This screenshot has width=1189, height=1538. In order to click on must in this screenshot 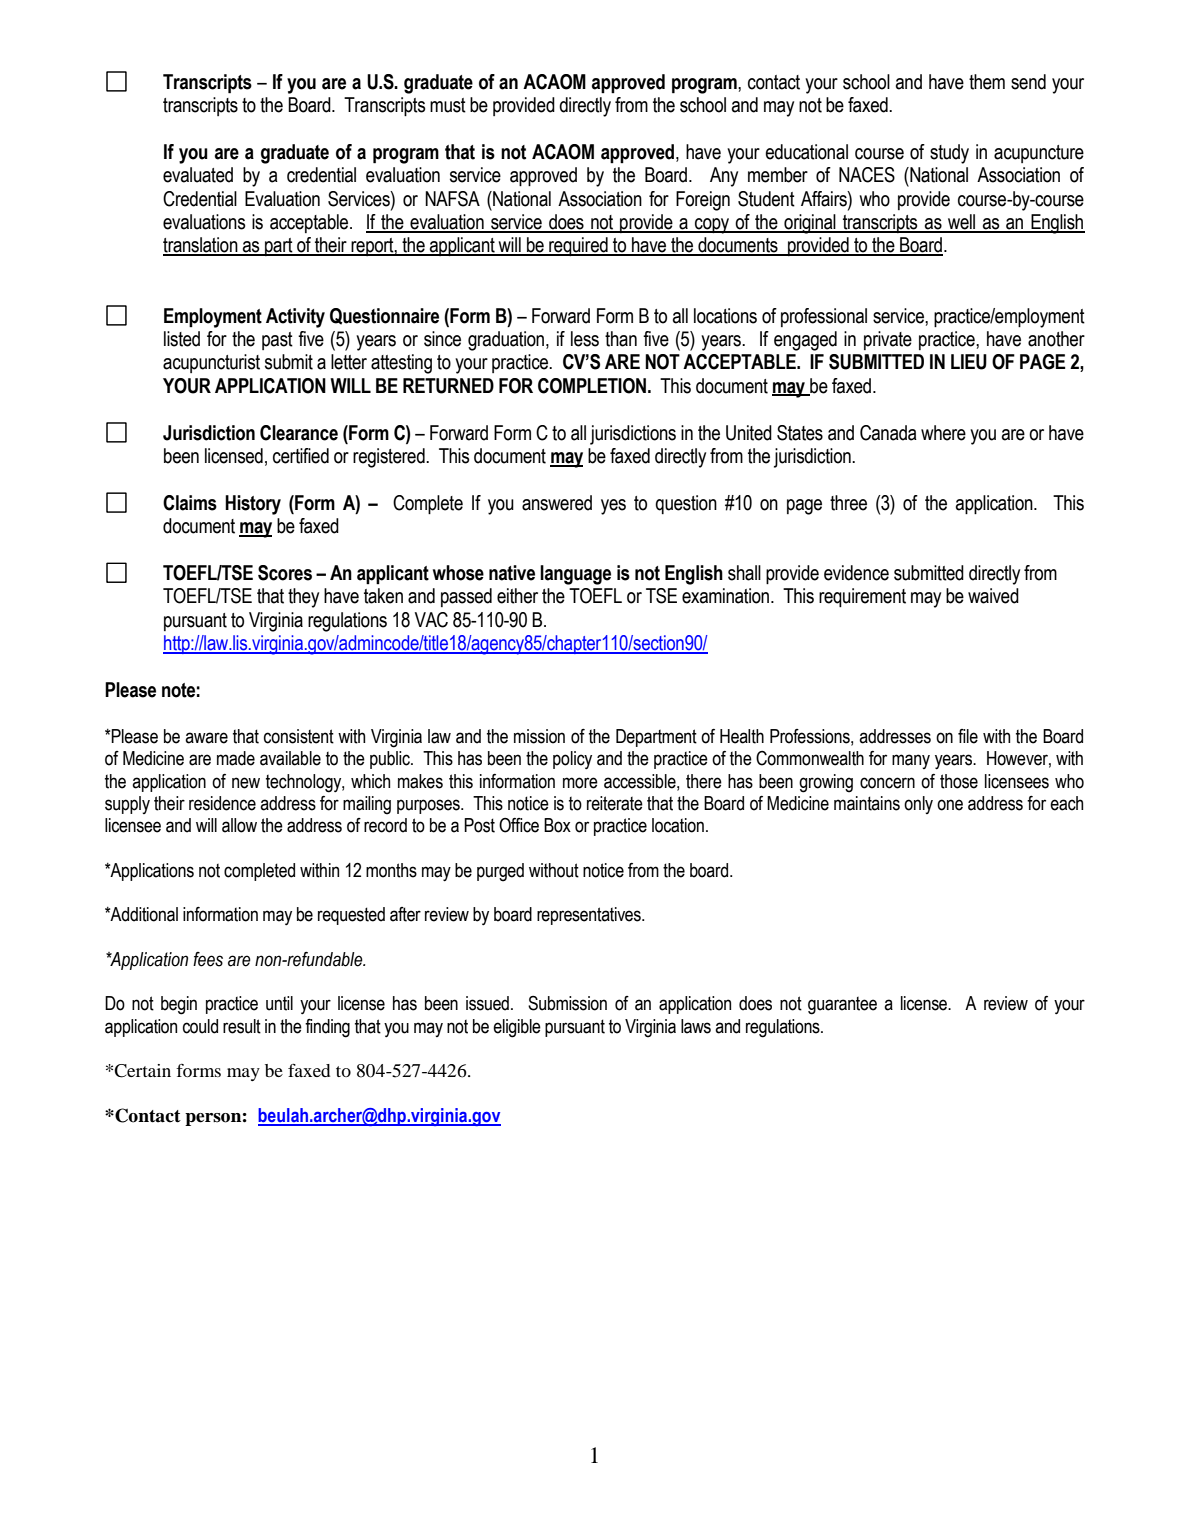, I will do `click(448, 105)`.
